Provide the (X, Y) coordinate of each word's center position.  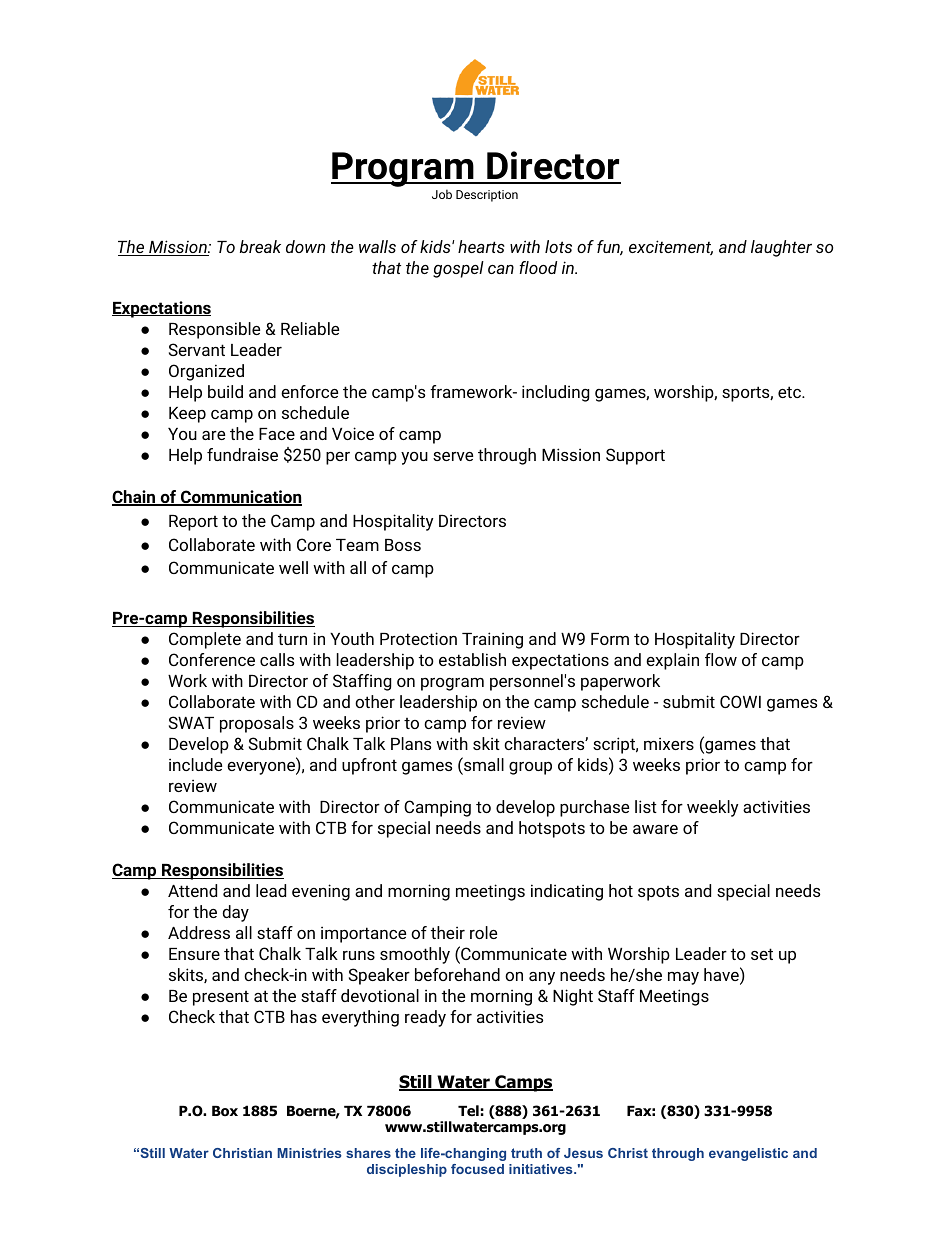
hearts (481, 246)
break (260, 246)
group (530, 768)
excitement (671, 247)
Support (635, 456)
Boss (403, 545)
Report (193, 523)
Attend (192, 890)
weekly (713, 808)
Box (225, 1111)
